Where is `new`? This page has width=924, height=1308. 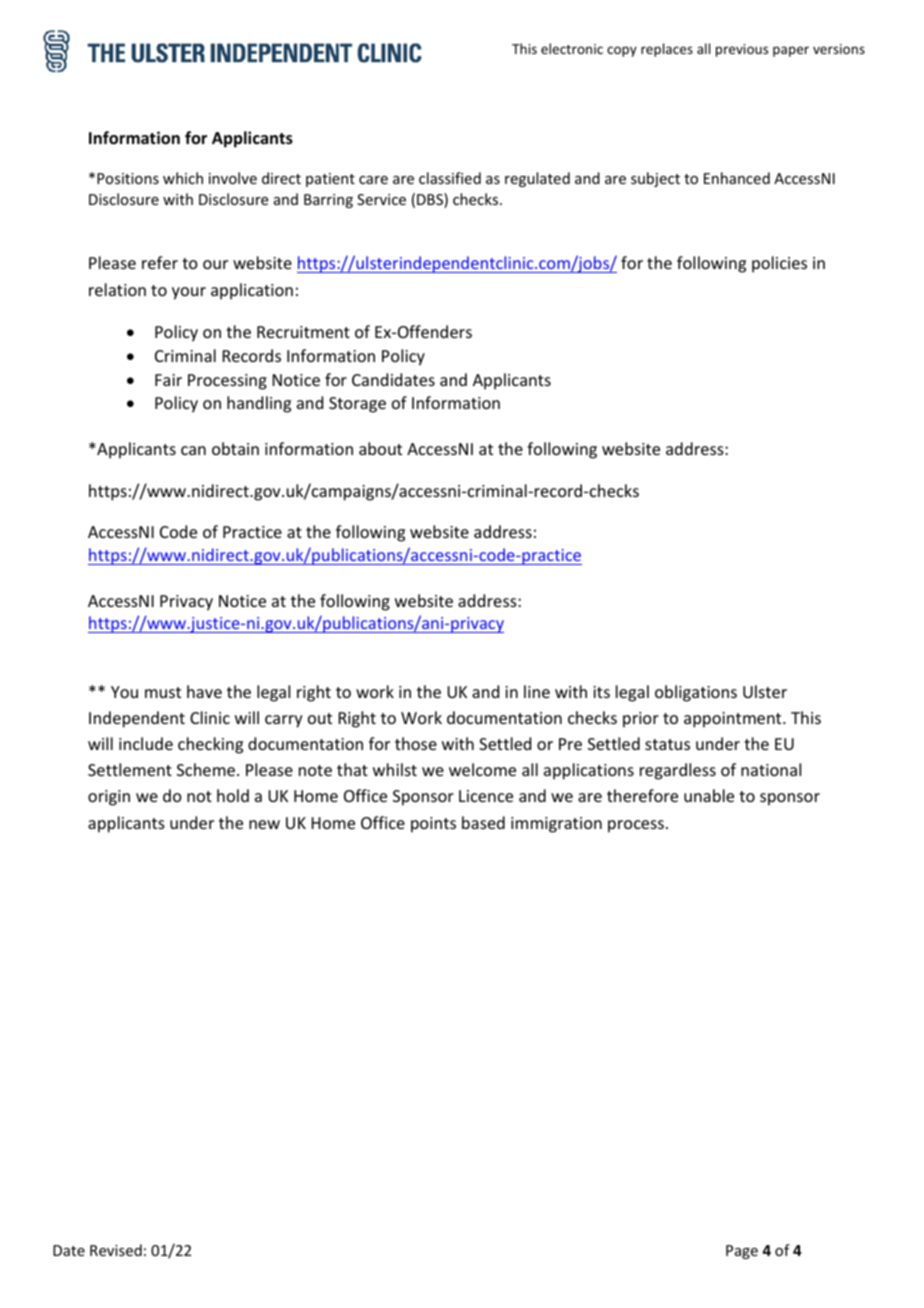 new is located at coordinates (264, 824).
